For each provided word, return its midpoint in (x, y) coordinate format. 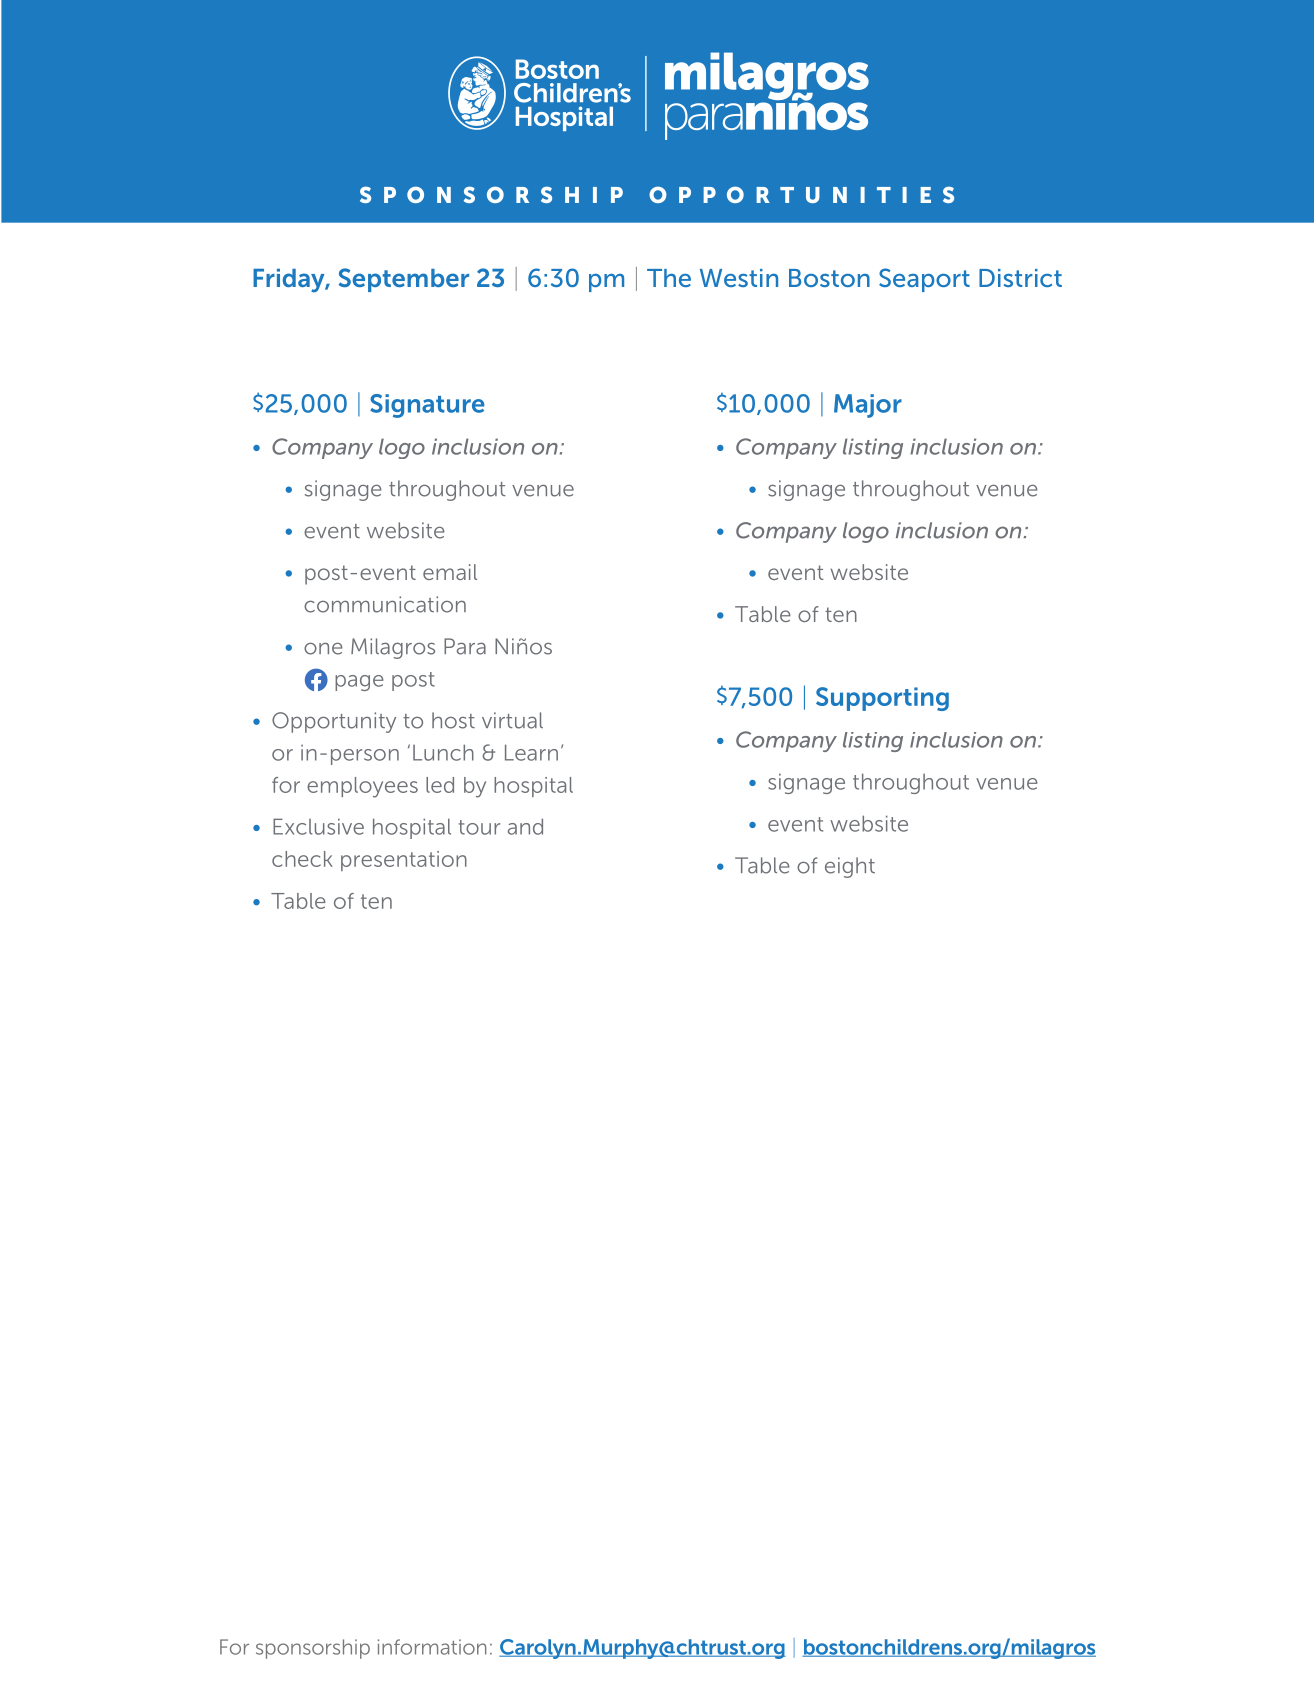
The (669, 278)
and (525, 826)
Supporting (882, 699)
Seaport (924, 280)
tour (479, 827)
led (440, 785)
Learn (531, 752)
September (404, 280)
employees (362, 787)
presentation (404, 861)
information (432, 1647)
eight (850, 867)
